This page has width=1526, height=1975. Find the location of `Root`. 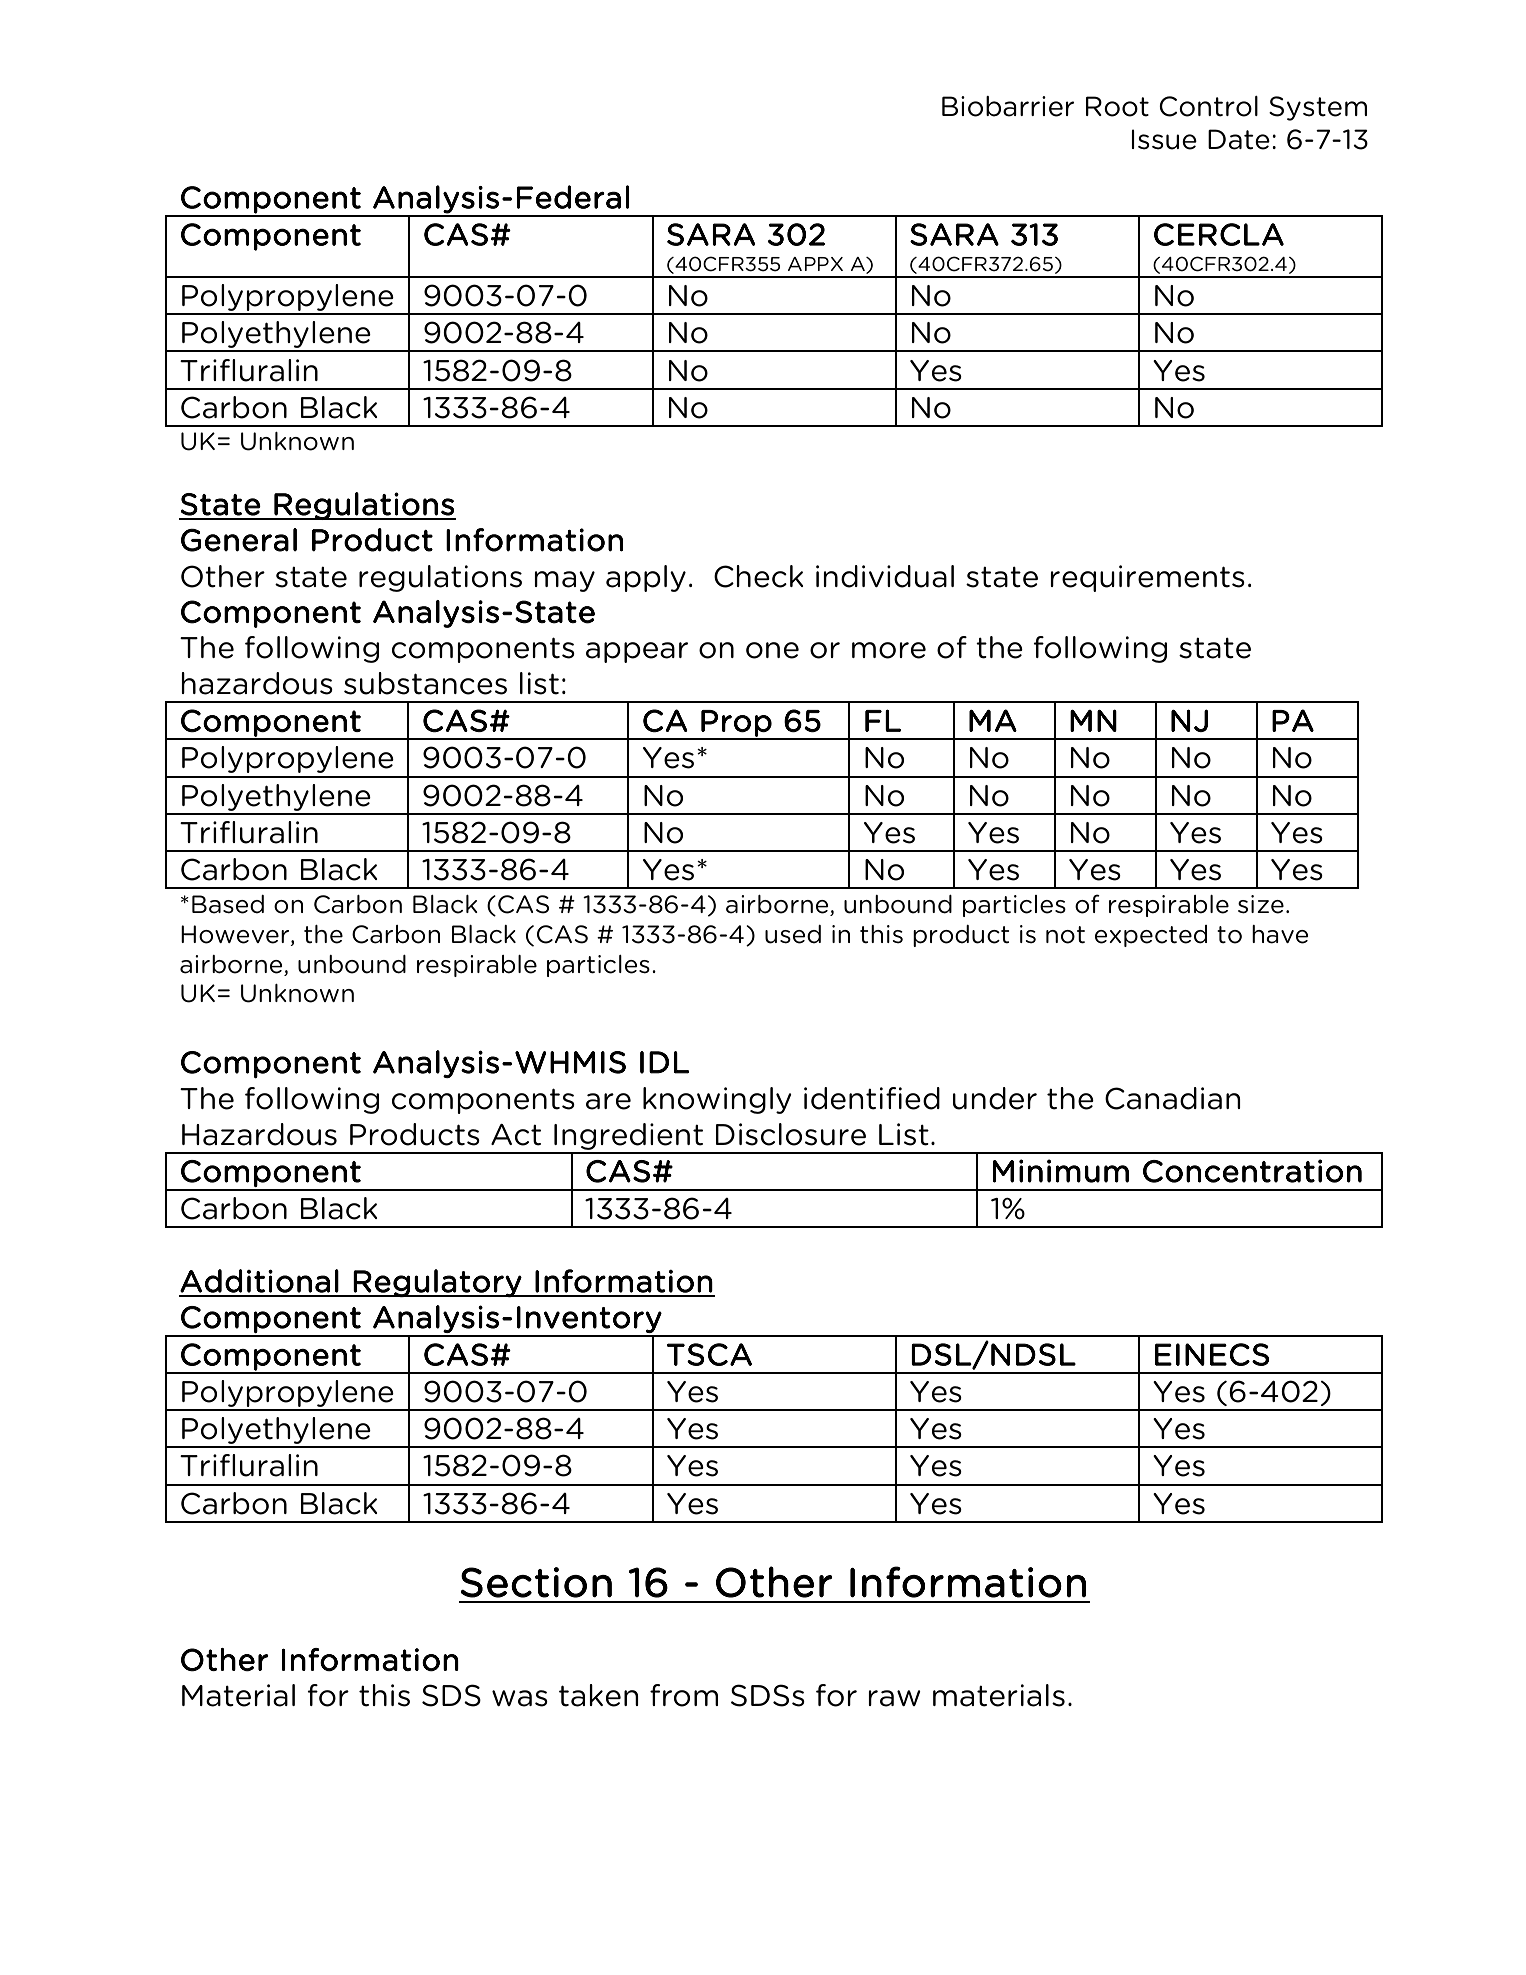

Root is located at coordinates (1117, 106).
